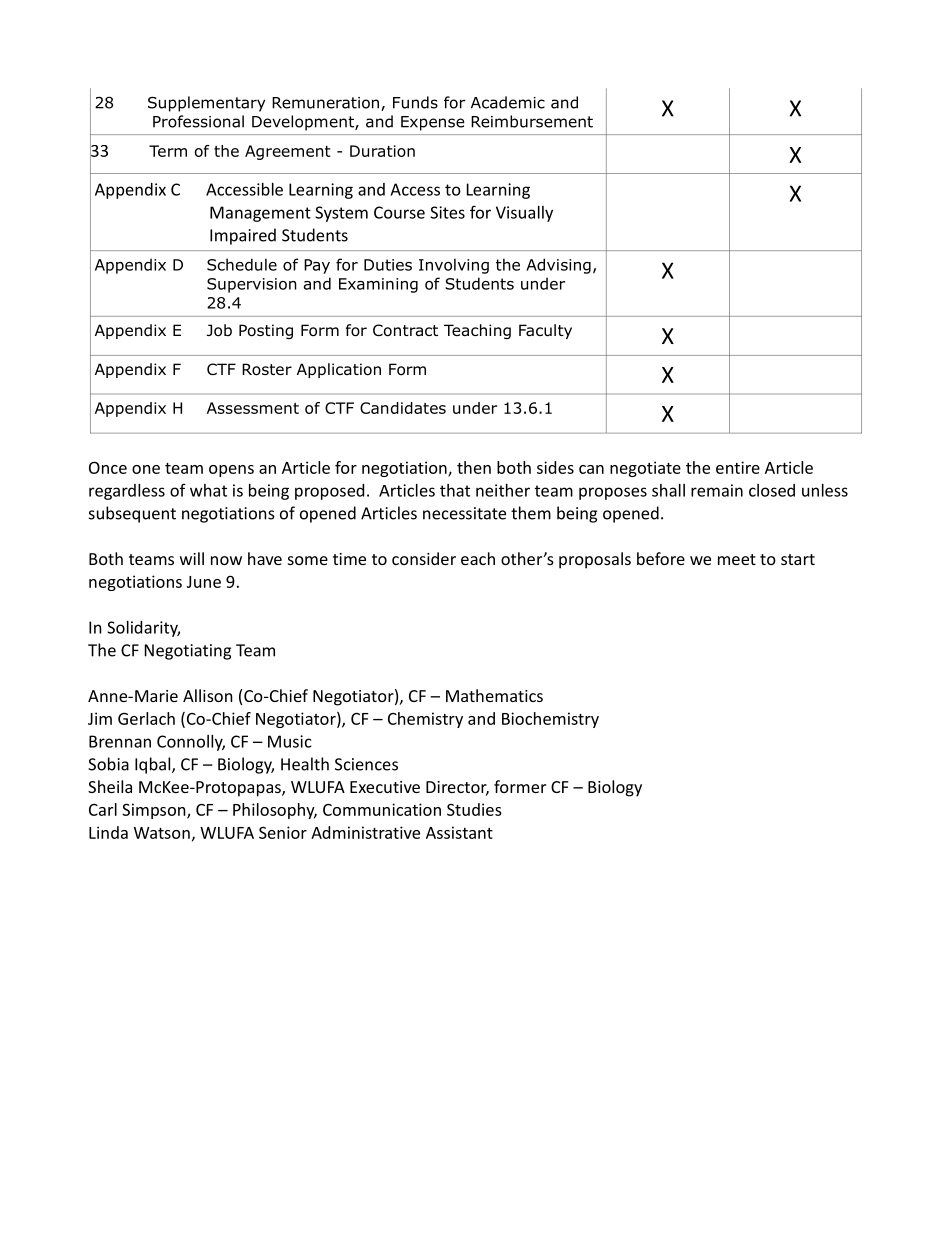  I want to click on entire, so click(738, 467).
